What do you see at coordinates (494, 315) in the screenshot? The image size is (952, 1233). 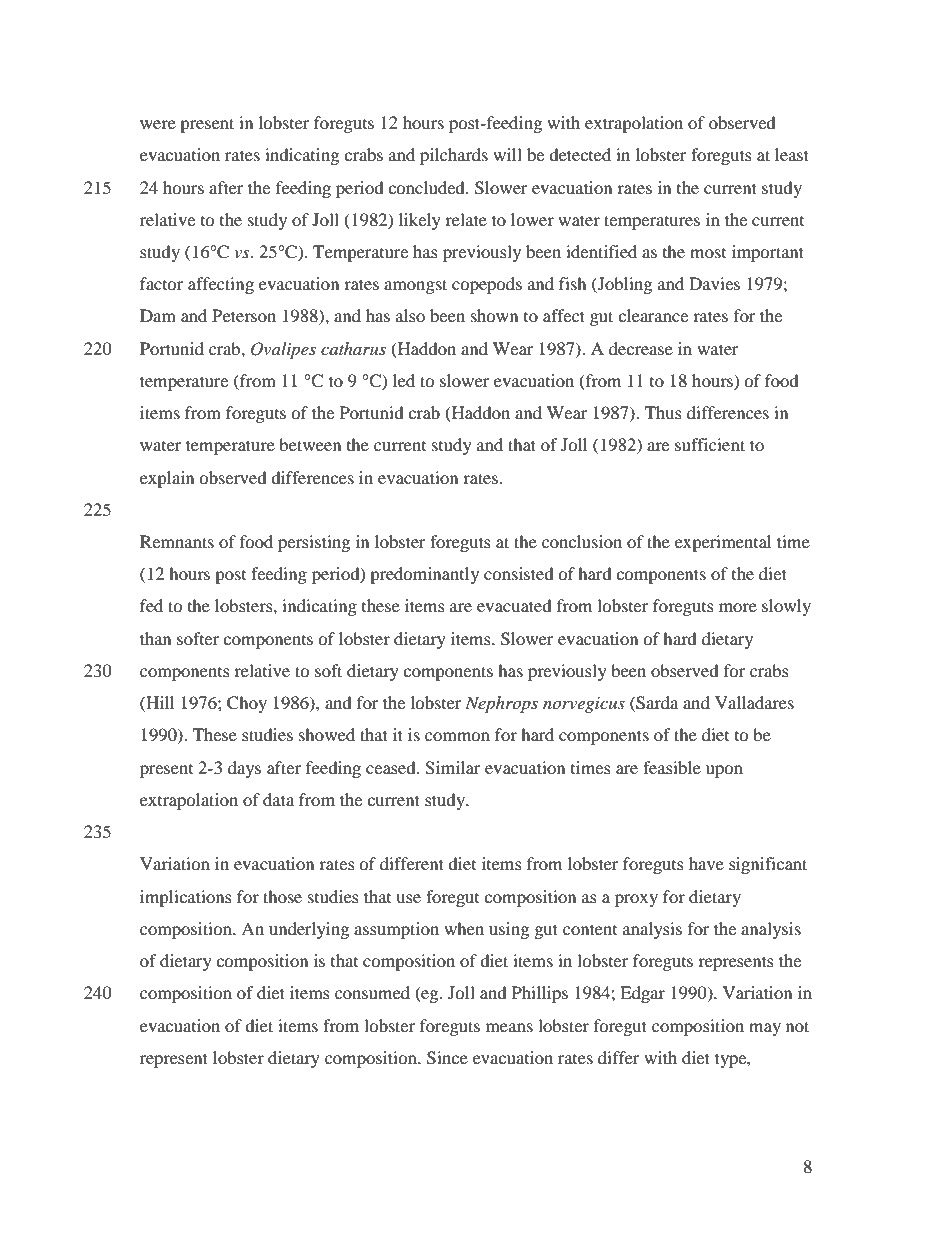 I see `shown` at bounding box center [494, 315].
